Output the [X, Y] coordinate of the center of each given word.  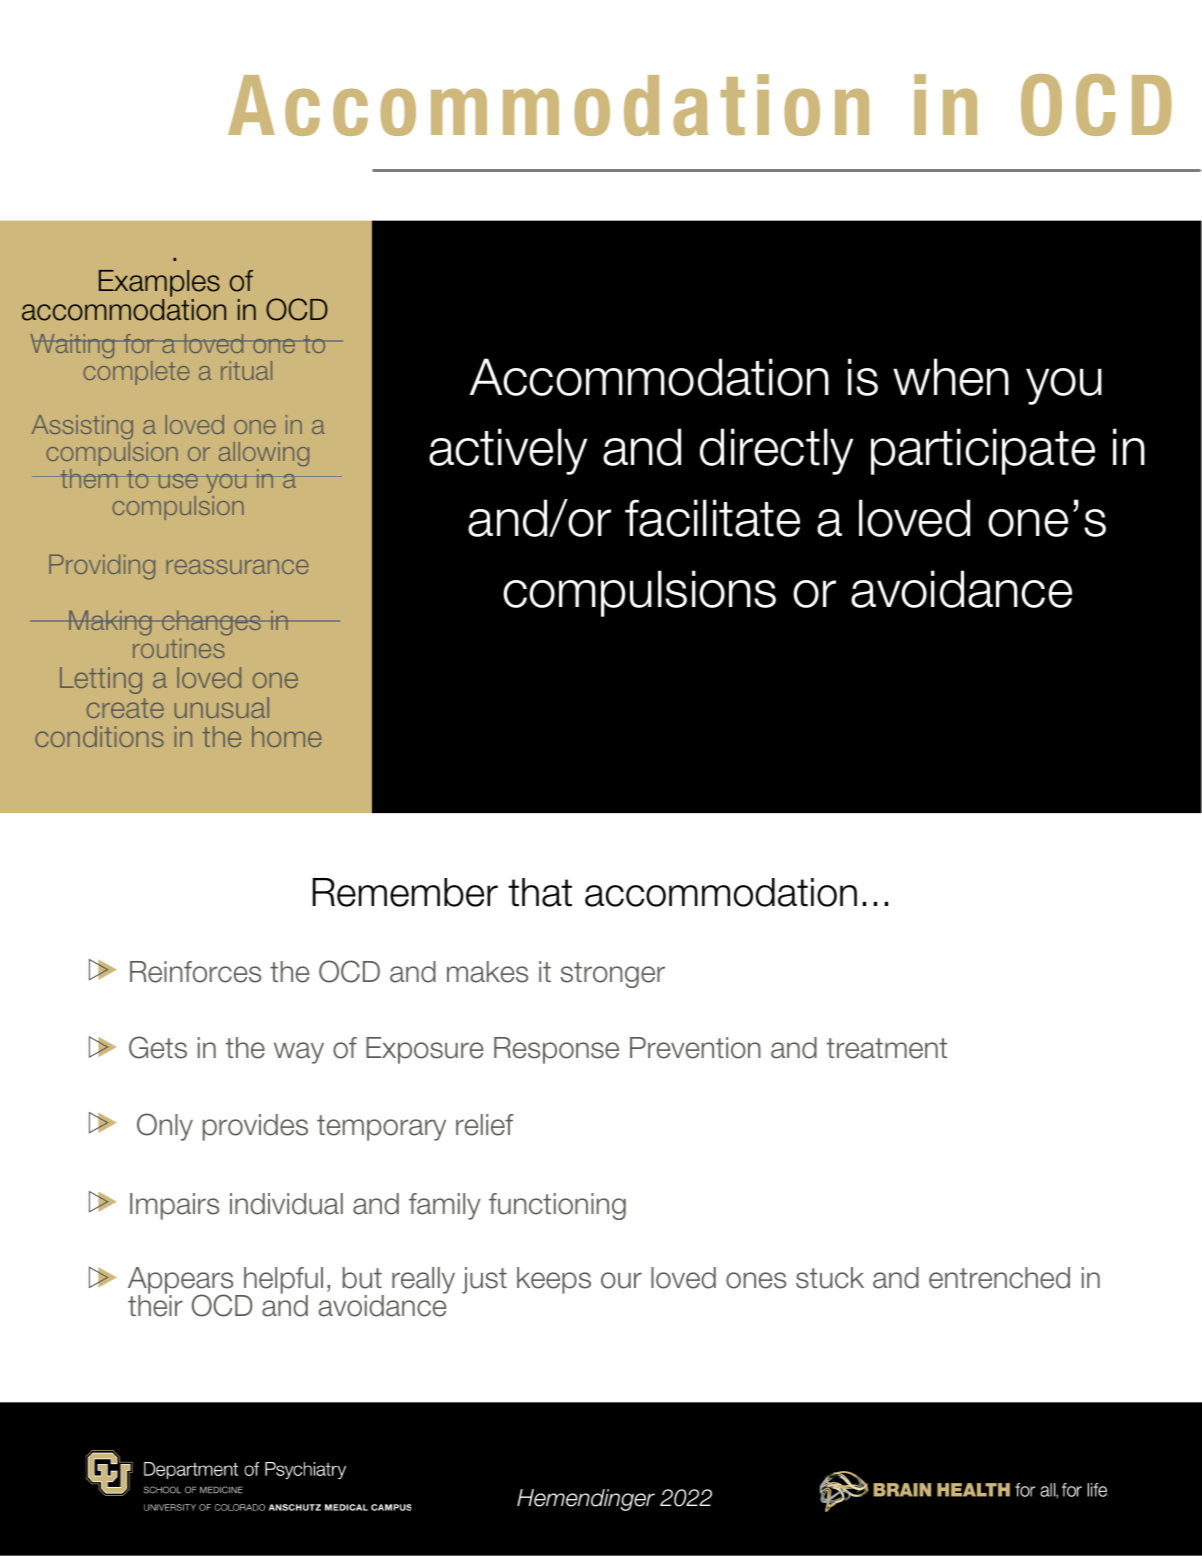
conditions [99, 736]
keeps [554, 1280]
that [540, 892]
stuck [830, 1278]
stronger [613, 975]
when [951, 377]
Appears [182, 1282]
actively [508, 451]
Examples [159, 283]
